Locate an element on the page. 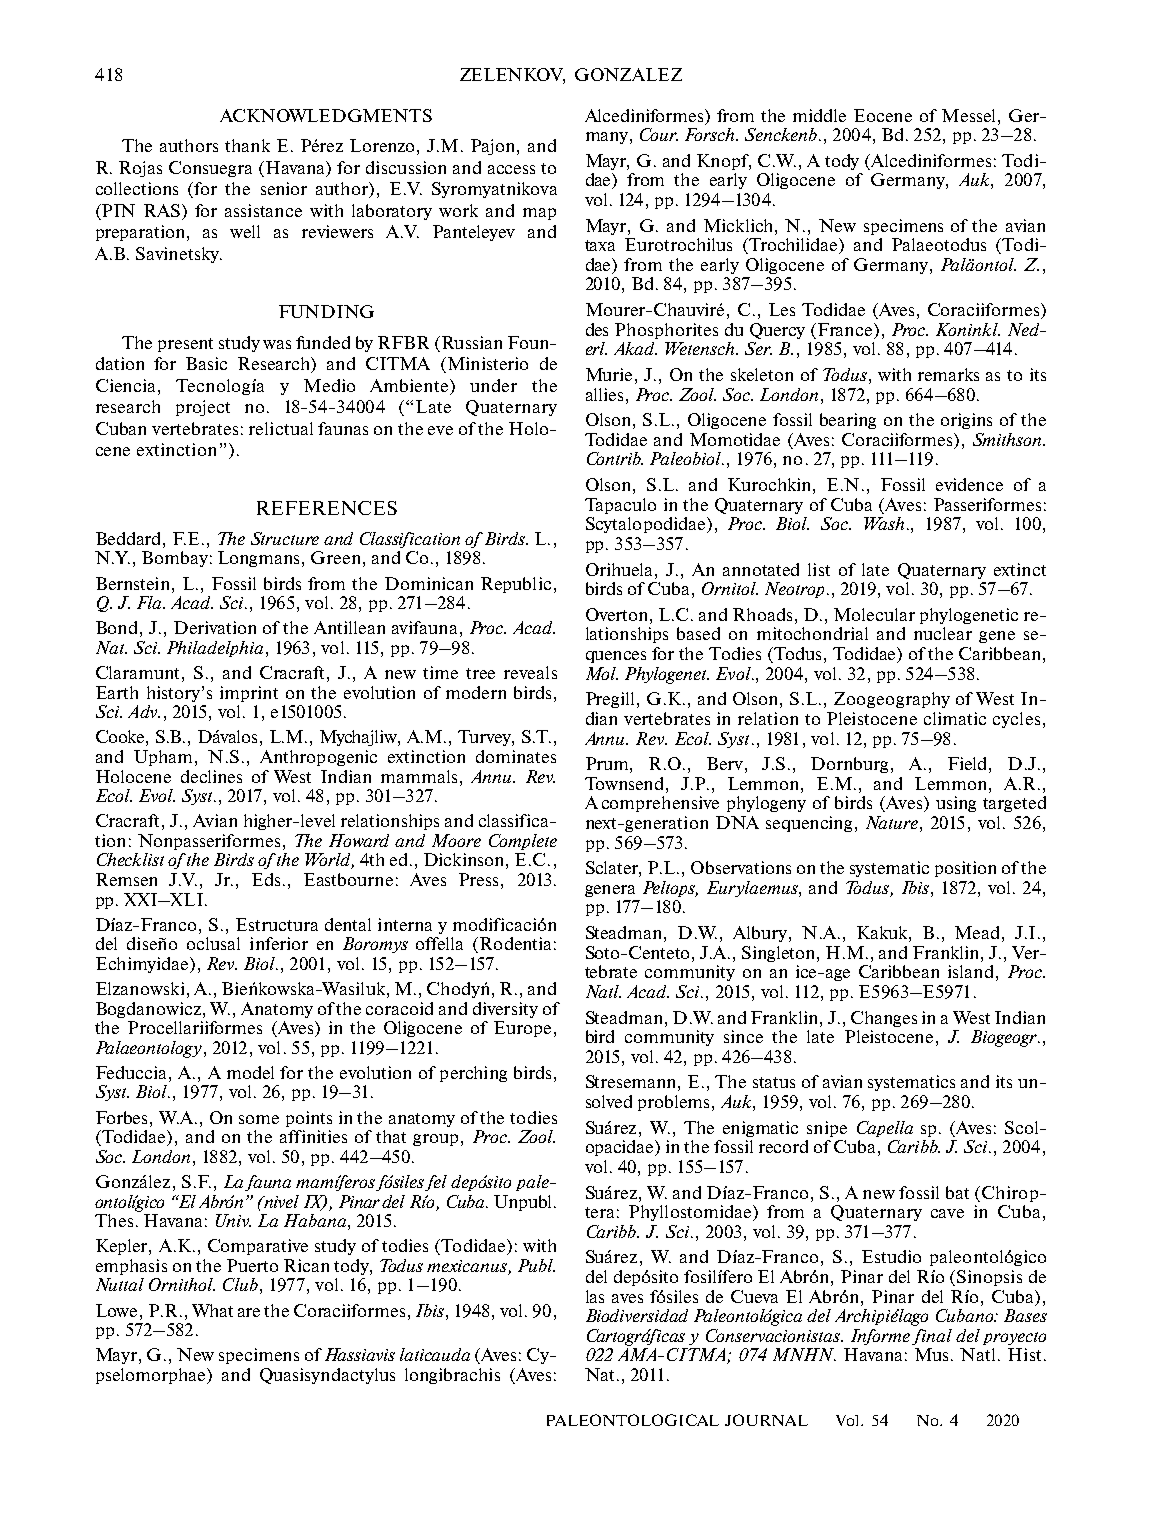 The width and height of the document is (1174, 1520). island is located at coordinates (970, 971).
